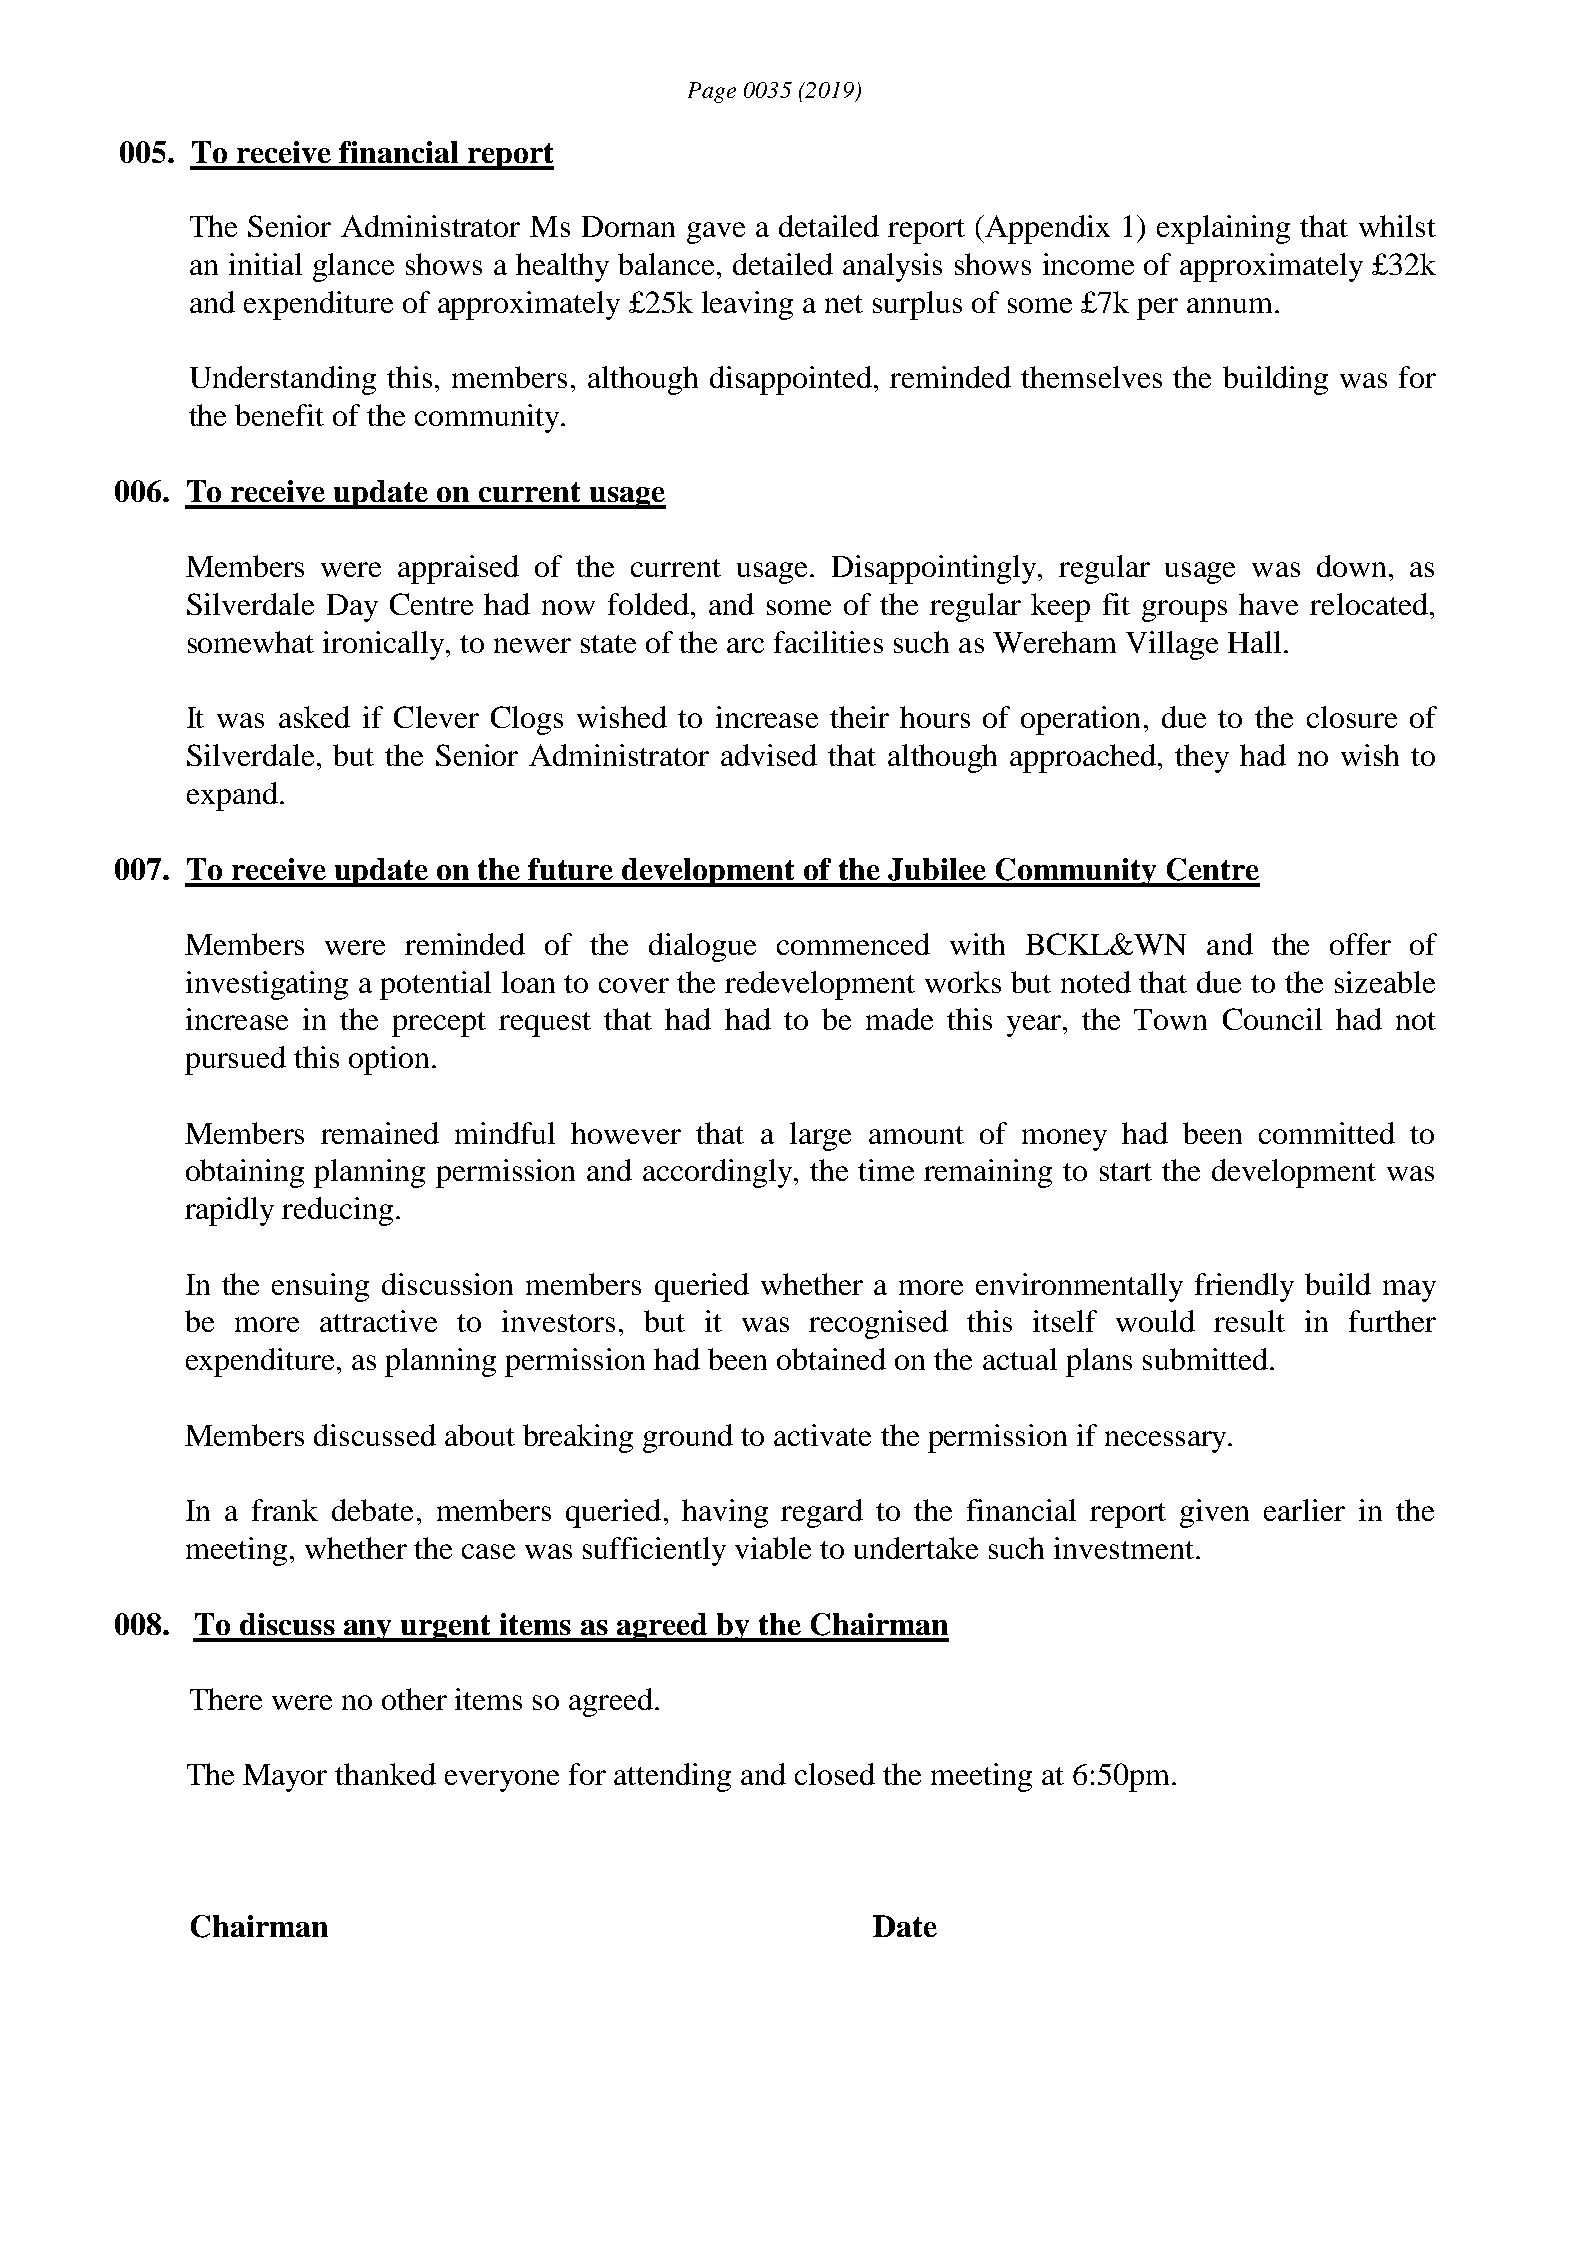 This document has width=1587, height=2244. Describe the element at coordinates (353, 267) in the document. I see `glance` at that location.
